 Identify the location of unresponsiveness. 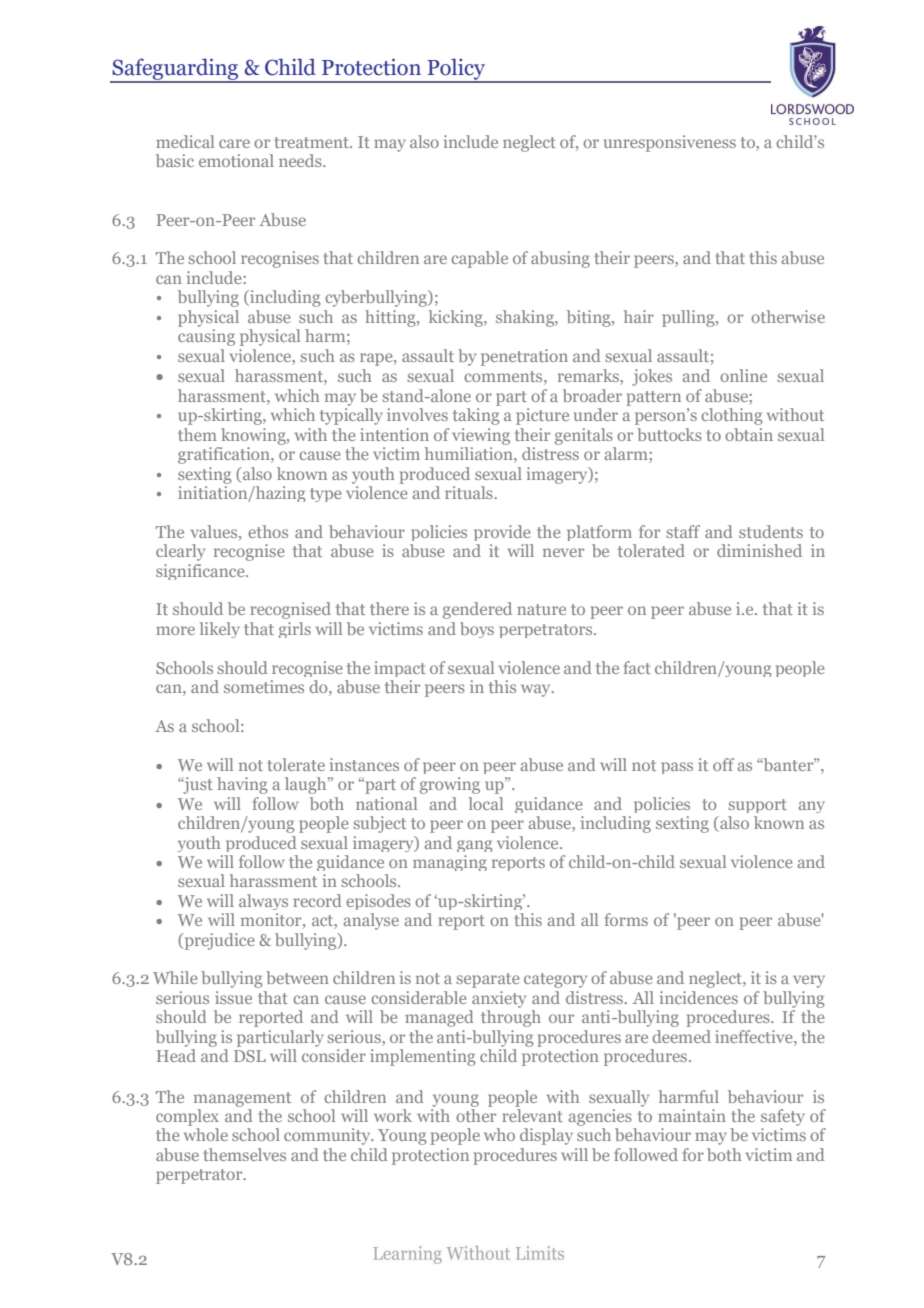
(670, 143).
